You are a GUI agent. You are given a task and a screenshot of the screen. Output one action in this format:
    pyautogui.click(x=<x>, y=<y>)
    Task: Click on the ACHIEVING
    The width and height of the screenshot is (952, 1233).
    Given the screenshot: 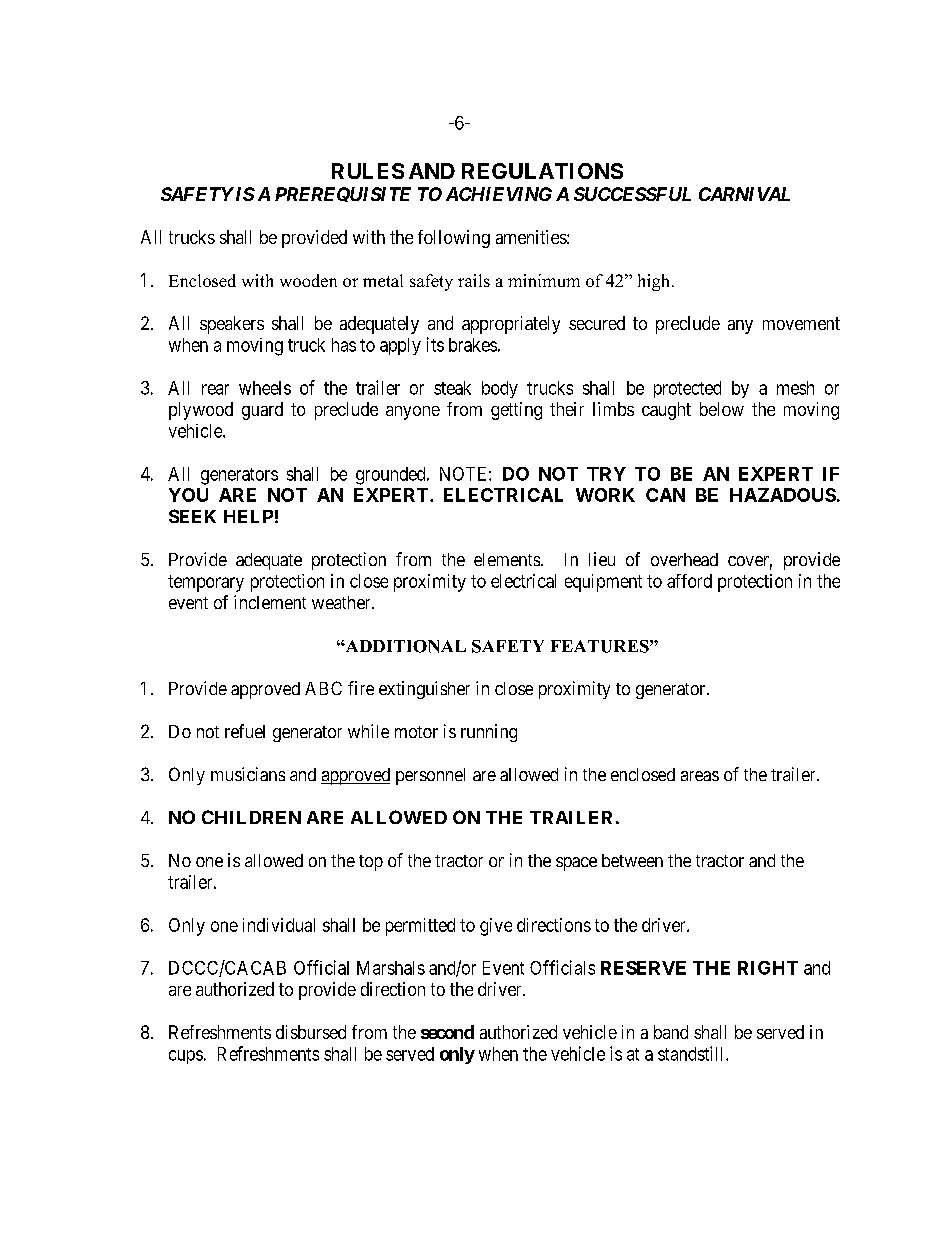 What is the action you would take?
    pyautogui.click(x=499, y=194)
